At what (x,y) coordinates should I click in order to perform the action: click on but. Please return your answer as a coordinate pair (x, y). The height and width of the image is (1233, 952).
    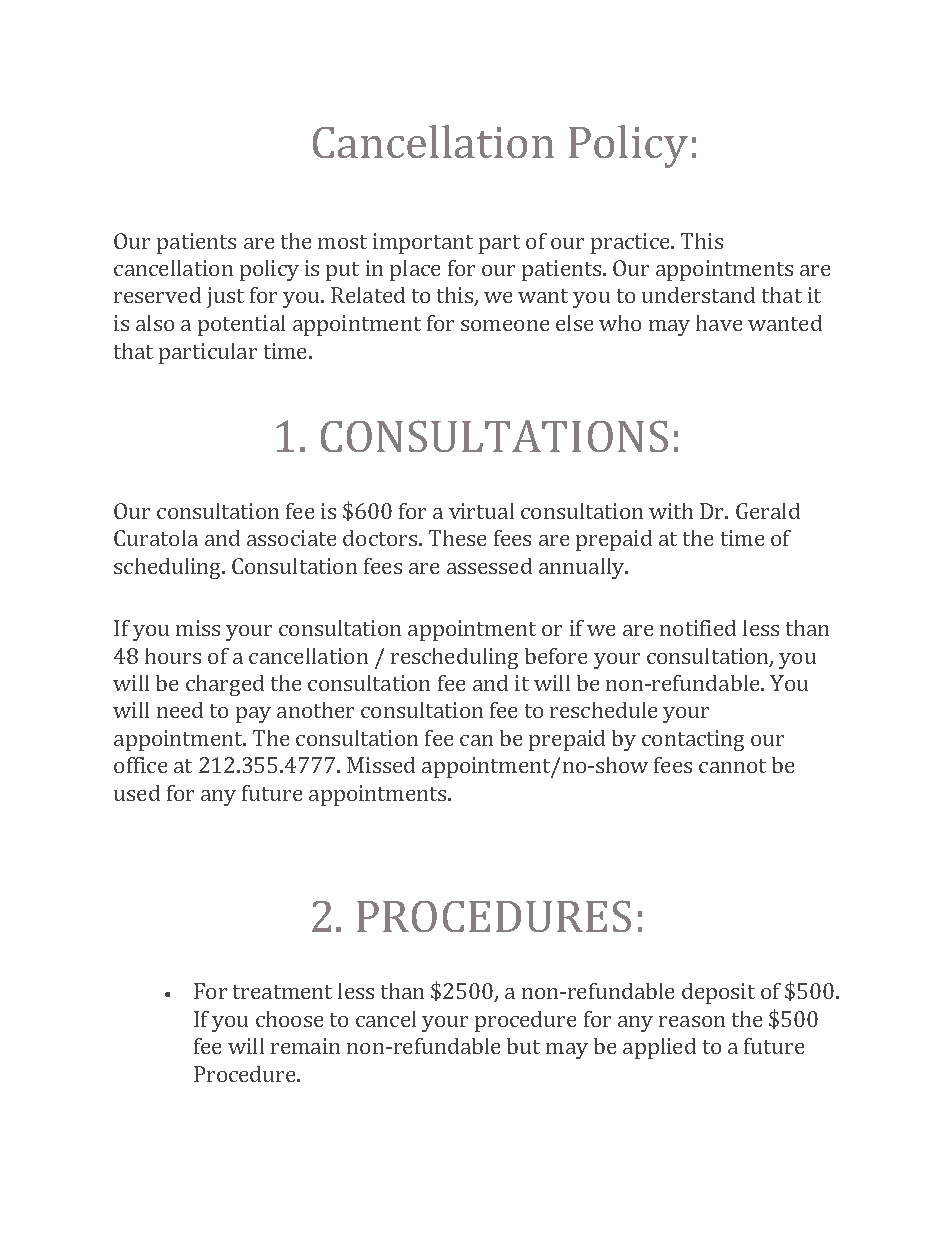
    Looking at the image, I should click on (523, 1046).
